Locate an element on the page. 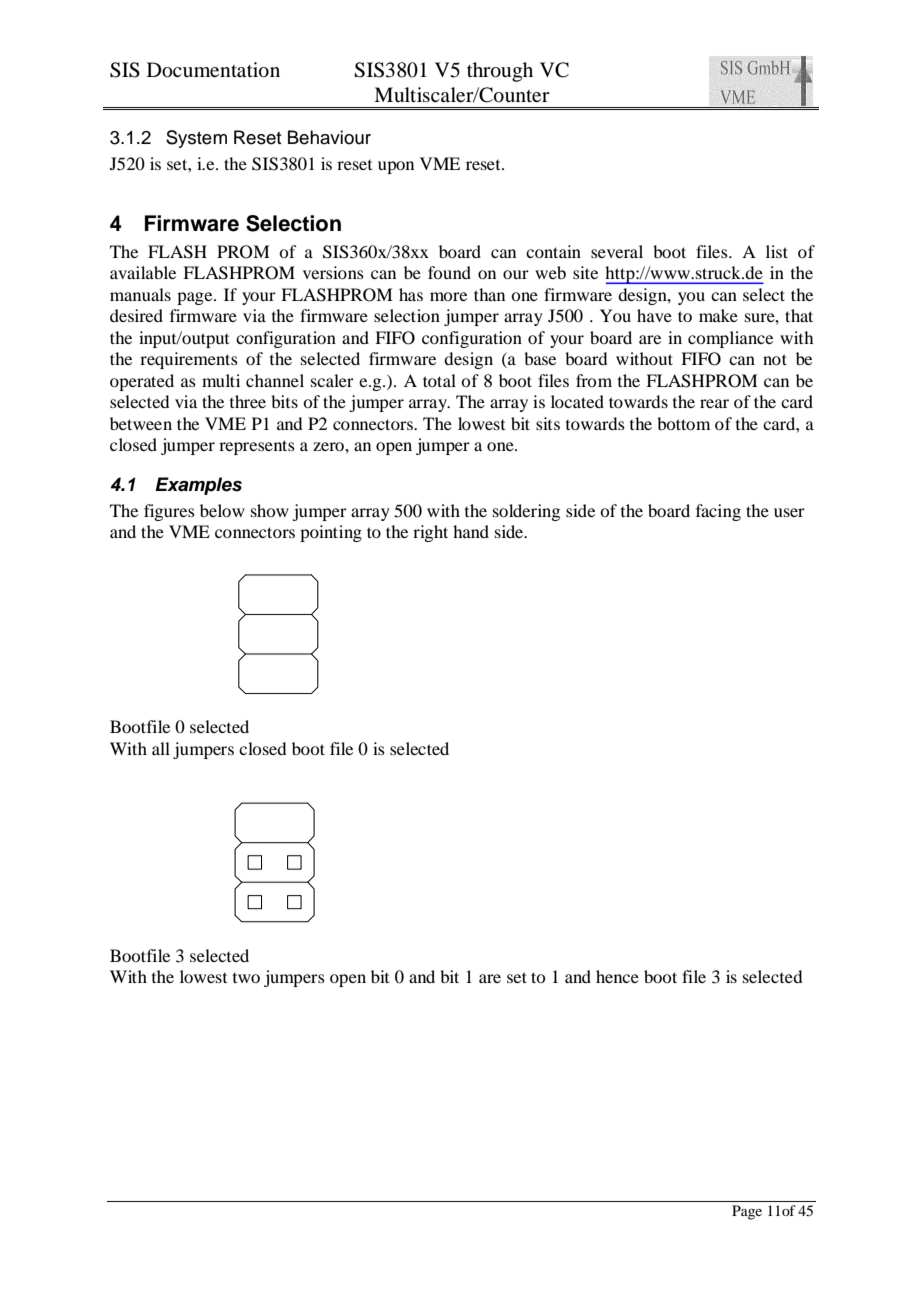 Image resolution: width=924 pixels, height=1308 pixels. list is located at coordinates (777, 251).
